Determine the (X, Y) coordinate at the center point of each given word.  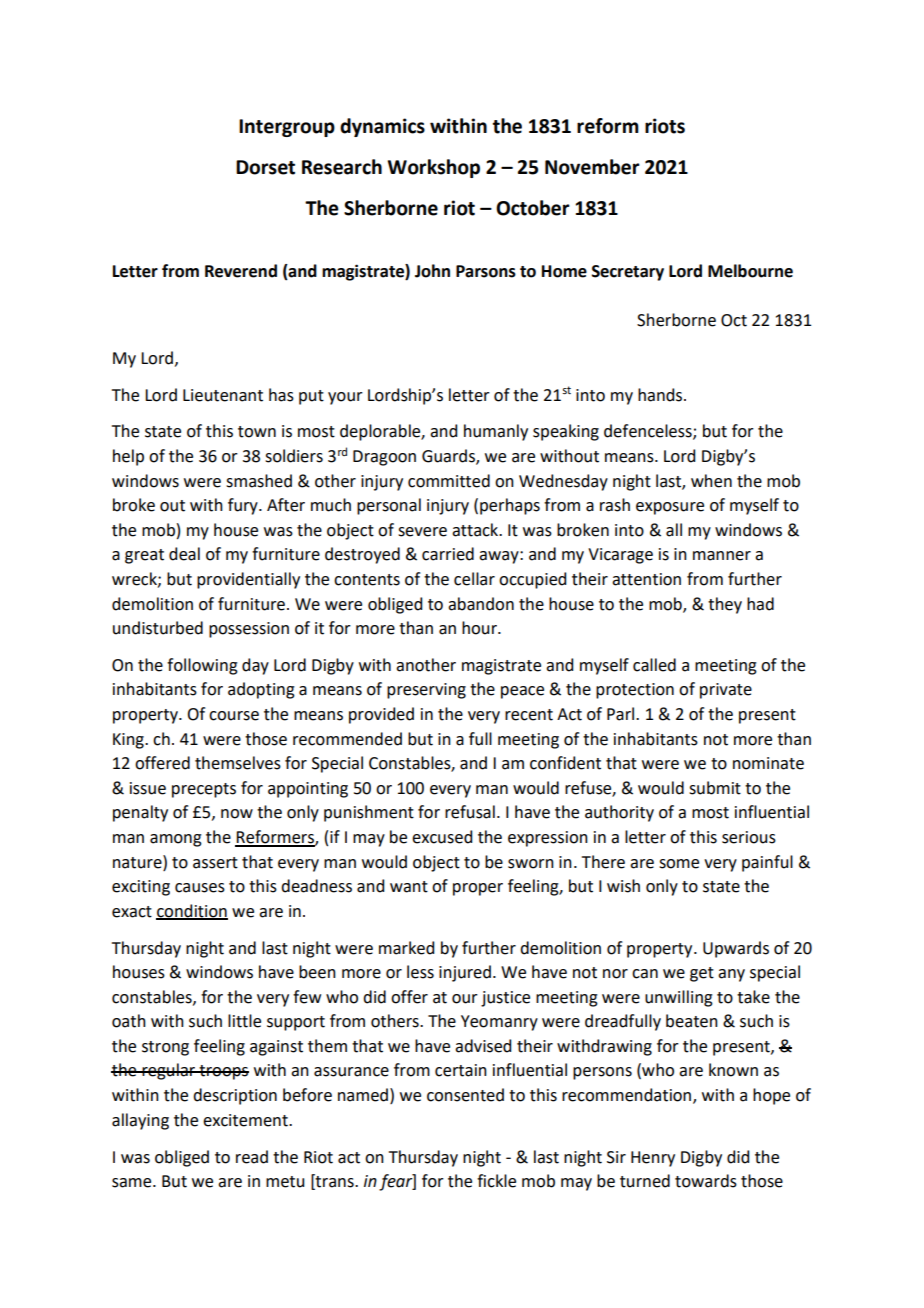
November (592, 167)
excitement (246, 1120)
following (202, 666)
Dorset (265, 167)
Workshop (434, 168)
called (654, 665)
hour (480, 628)
